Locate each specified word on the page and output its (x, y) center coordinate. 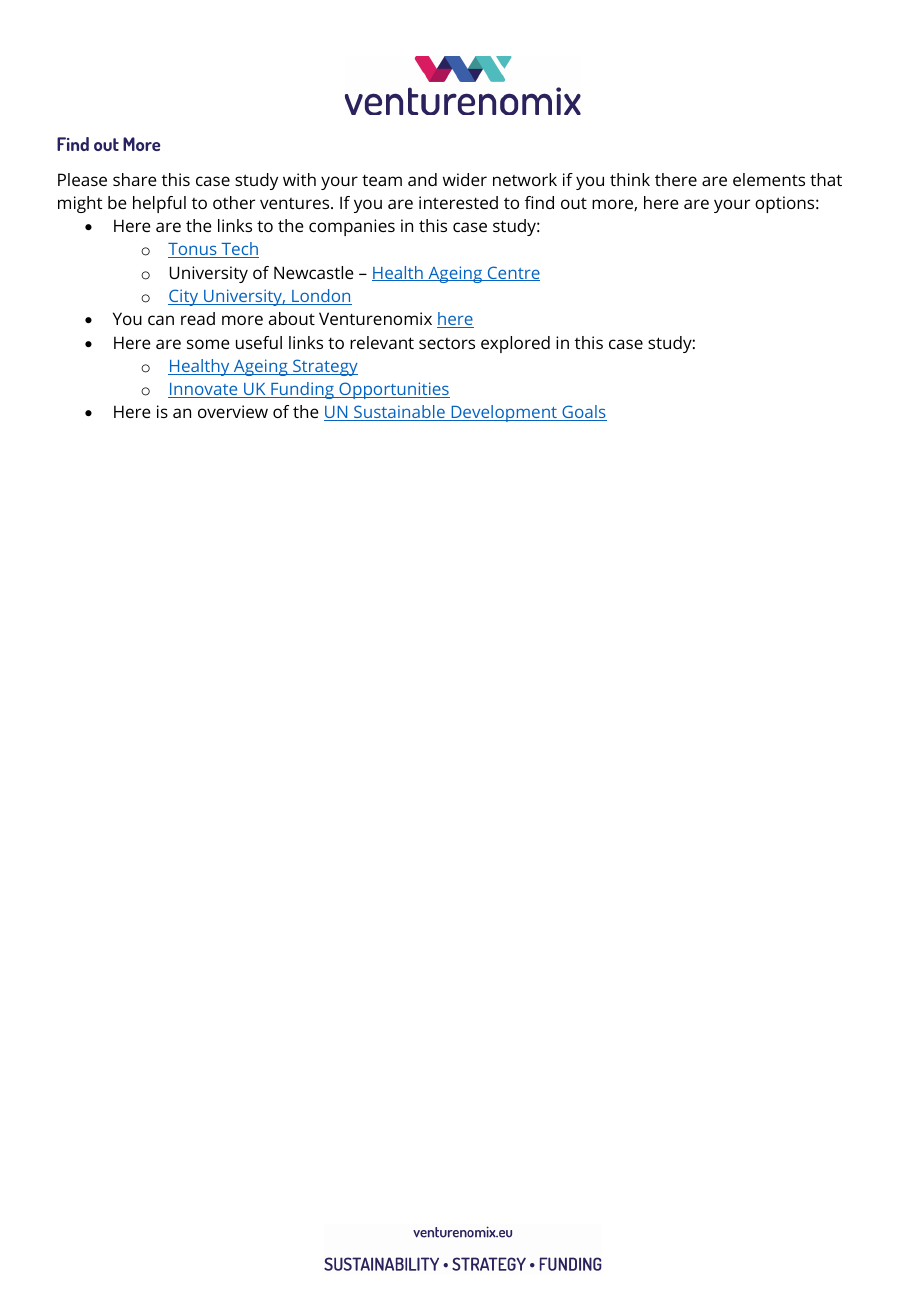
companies (352, 227)
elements (769, 179)
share (135, 179)
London (321, 297)
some (208, 344)
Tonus (193, 250)
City (184, 297)
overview (233, 411)
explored (515, 344)
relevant (382, 342)
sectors (447, 343)
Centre (513, 273)
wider (465, 179)
